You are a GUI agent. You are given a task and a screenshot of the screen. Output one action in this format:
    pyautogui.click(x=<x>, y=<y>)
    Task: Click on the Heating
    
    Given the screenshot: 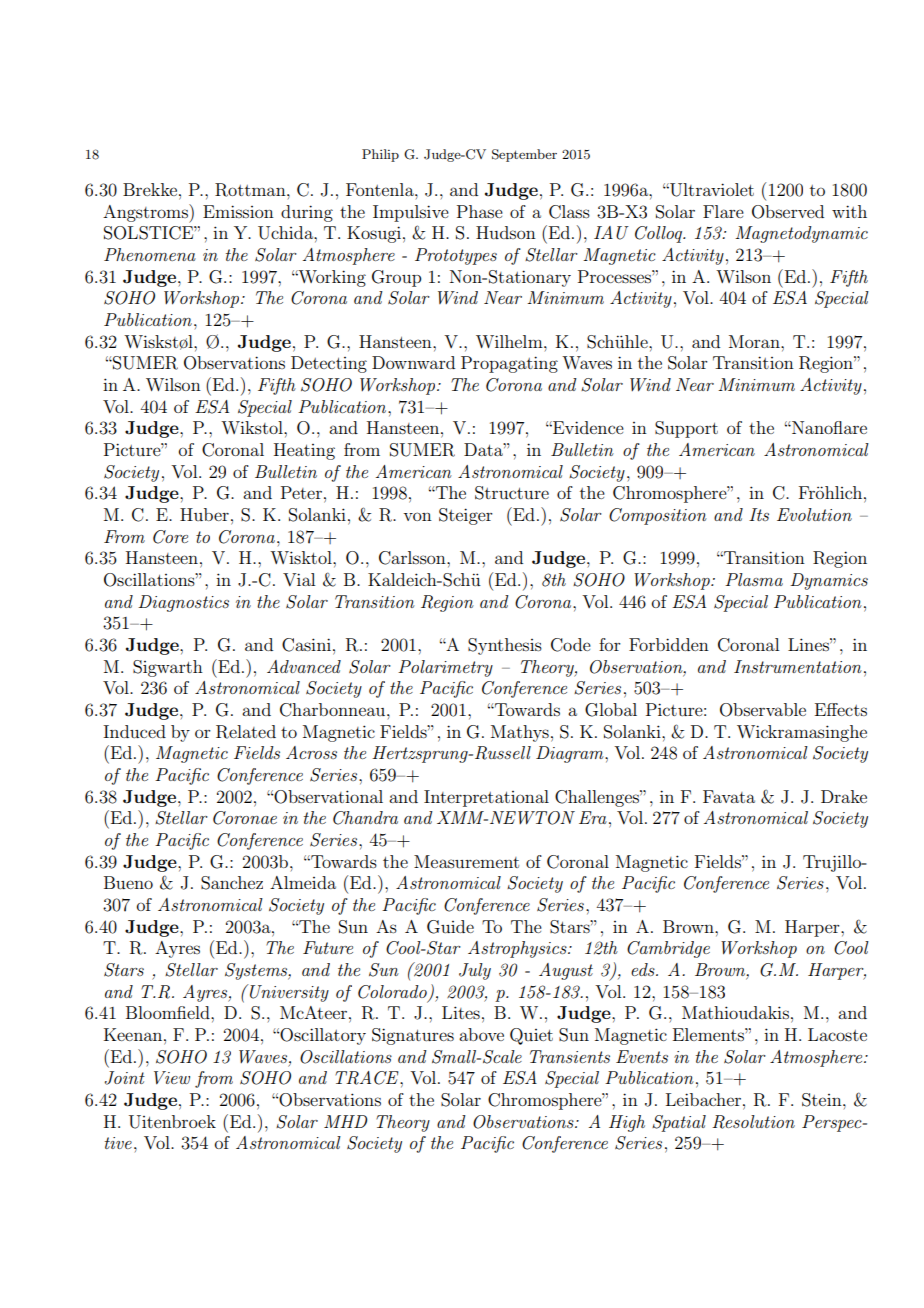 What is the action you would take?
    pyautogui.click(x=304, y=451)
